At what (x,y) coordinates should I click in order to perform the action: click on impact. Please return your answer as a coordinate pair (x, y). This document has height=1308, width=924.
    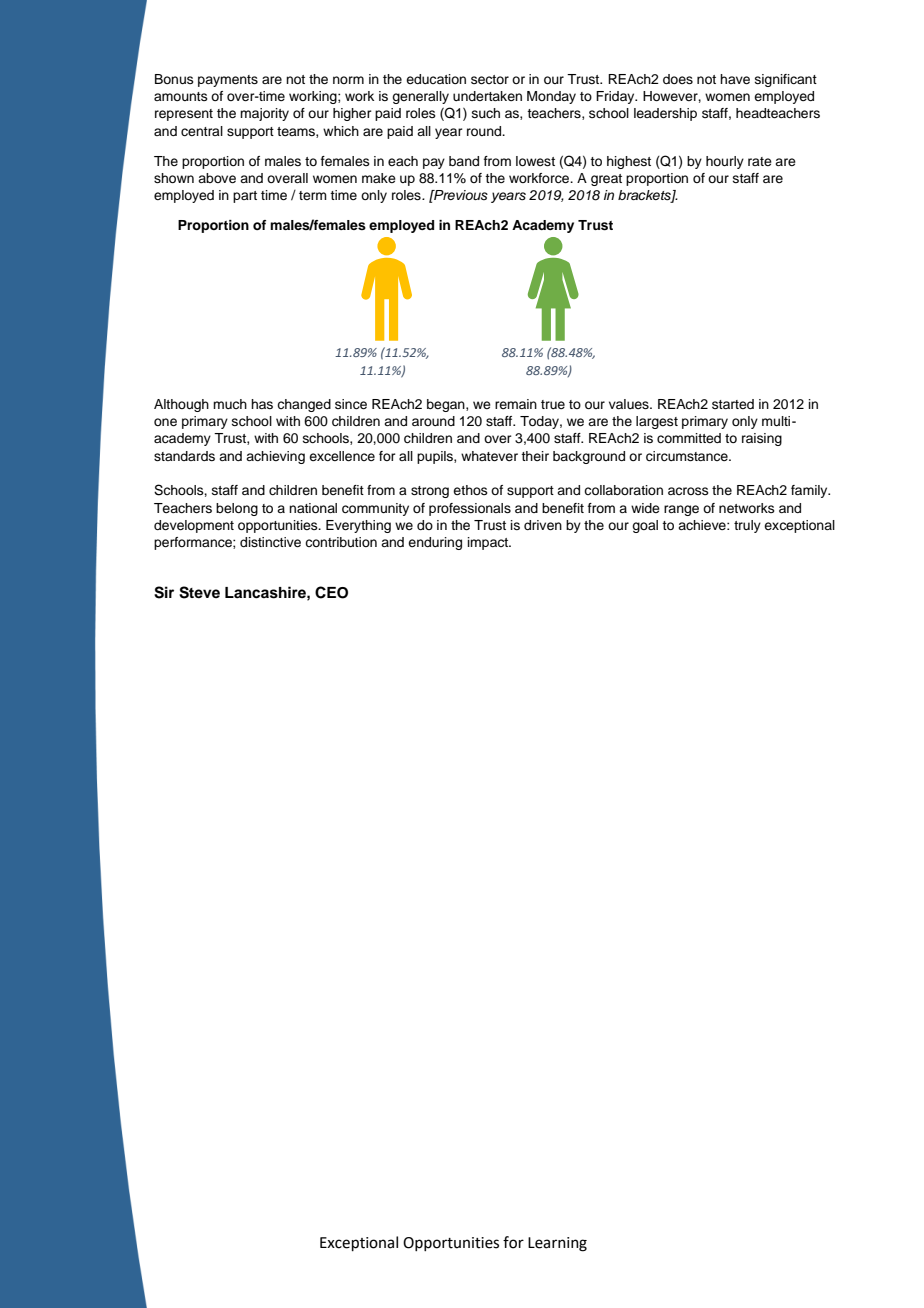
    Looking at the image, I should click on (489, 543).
